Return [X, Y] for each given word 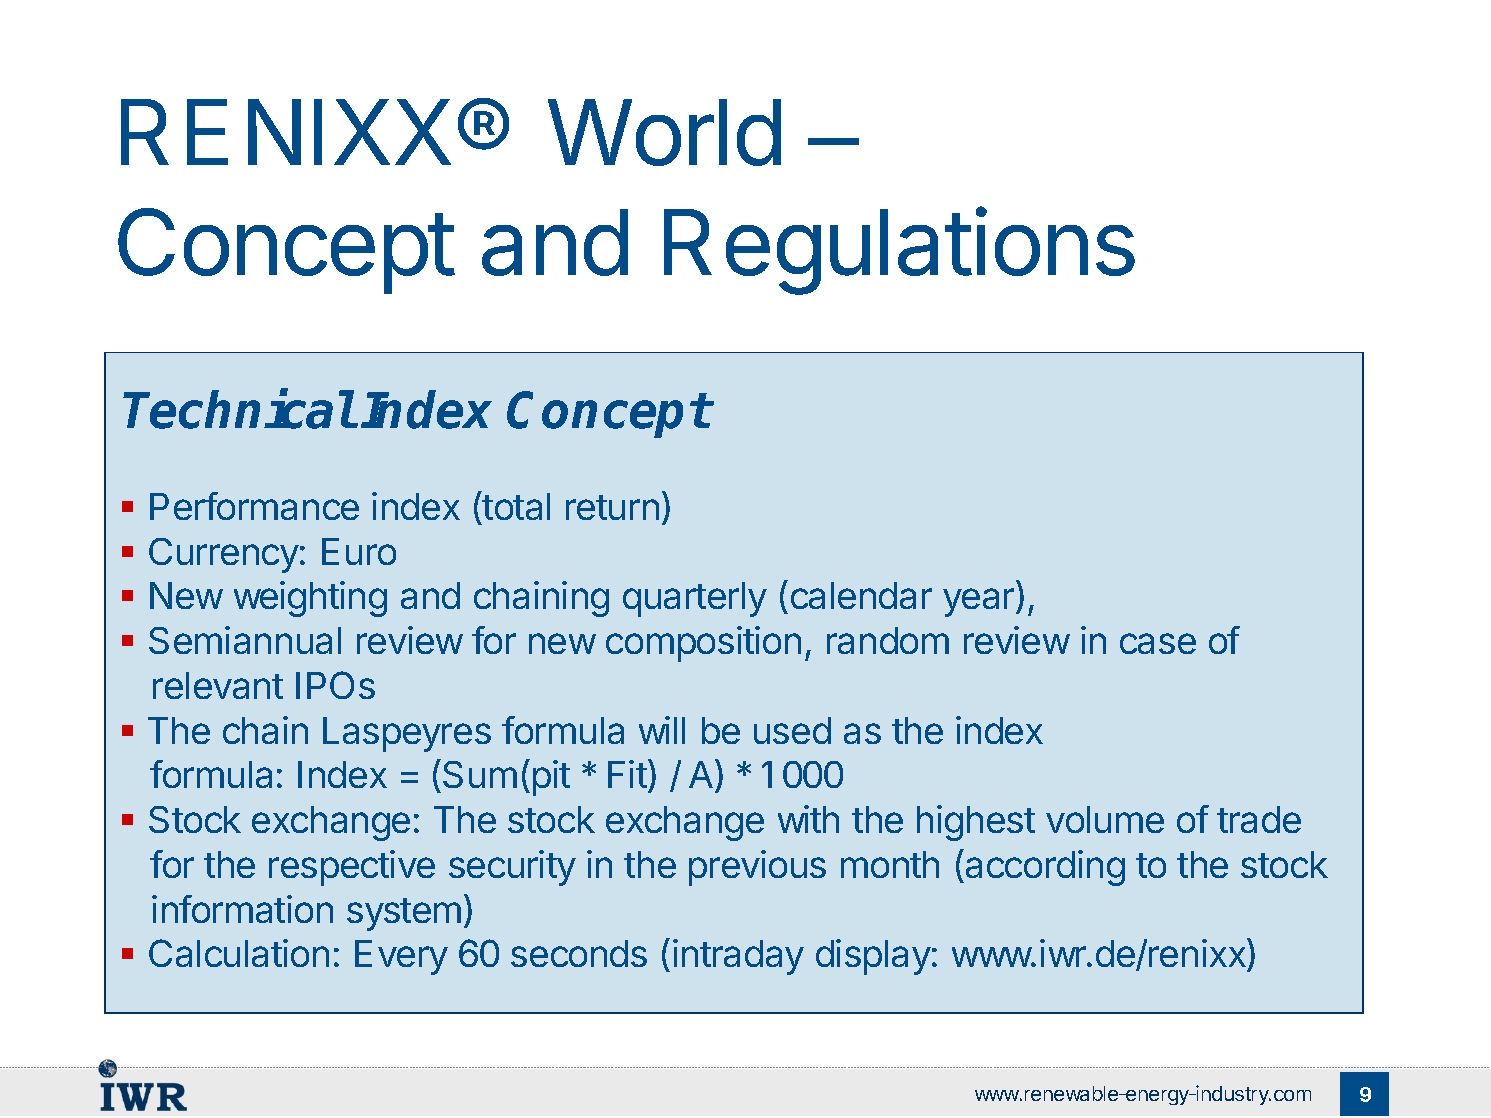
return [612, 507]
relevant [218, 685]
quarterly [695, 599]
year [980, 602]
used [792, 730]
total [515, 505]
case [1158, 643]
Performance [254, 506]
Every [401, 957]
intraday [738, 957]
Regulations [899, 251]
